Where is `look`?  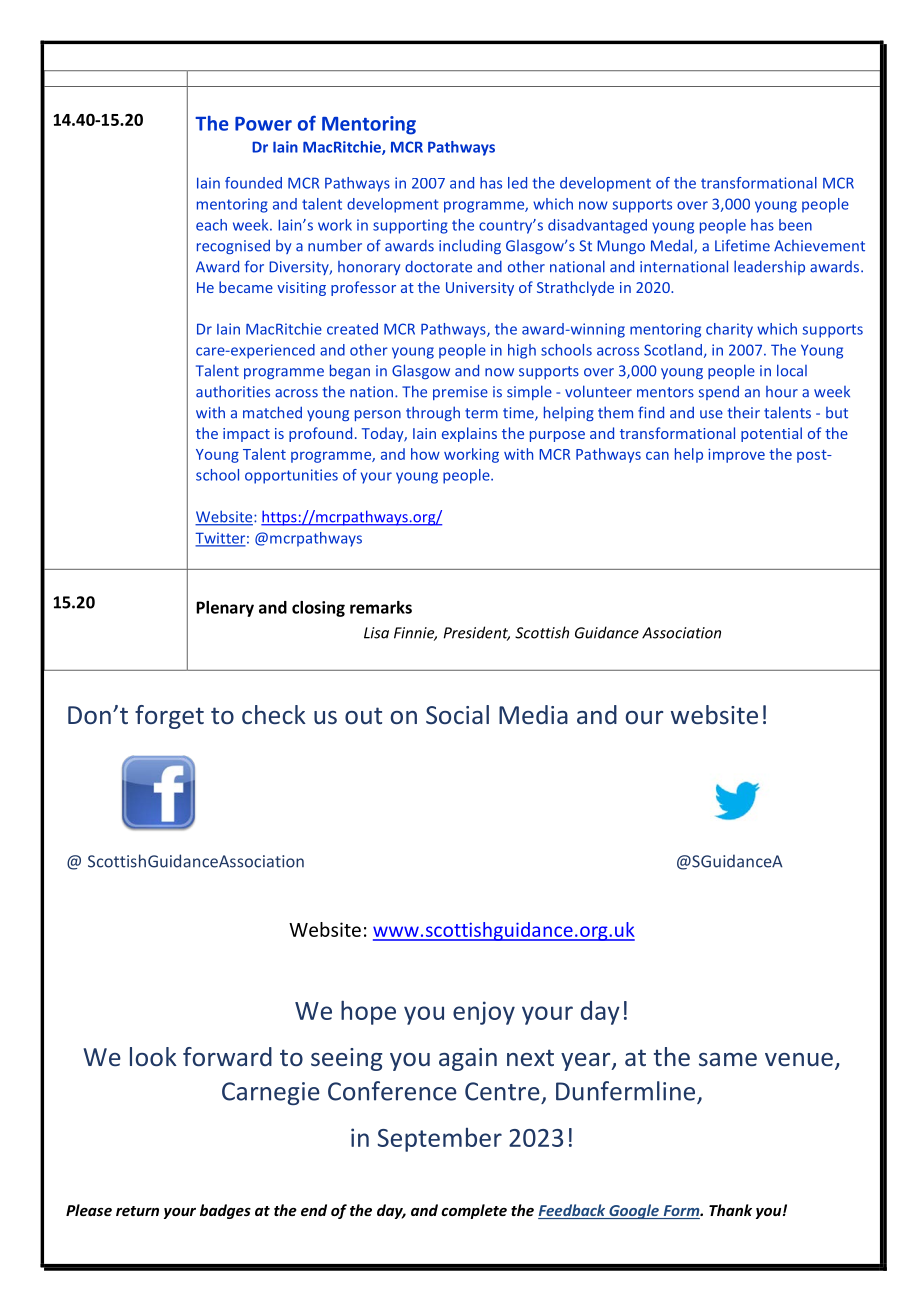
look is located at coordinates (153, 1056).
